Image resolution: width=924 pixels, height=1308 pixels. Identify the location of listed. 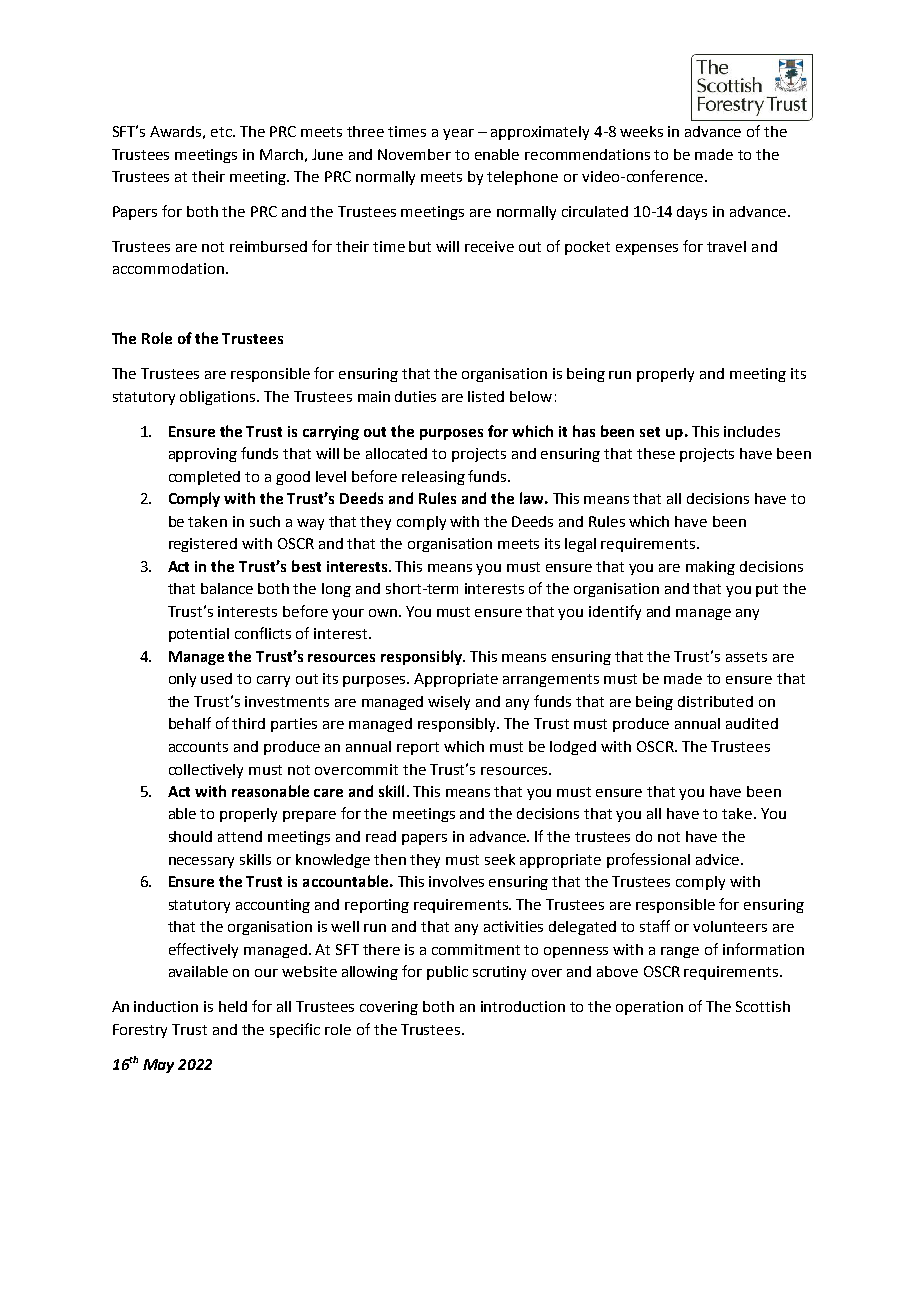
(486, 396).
